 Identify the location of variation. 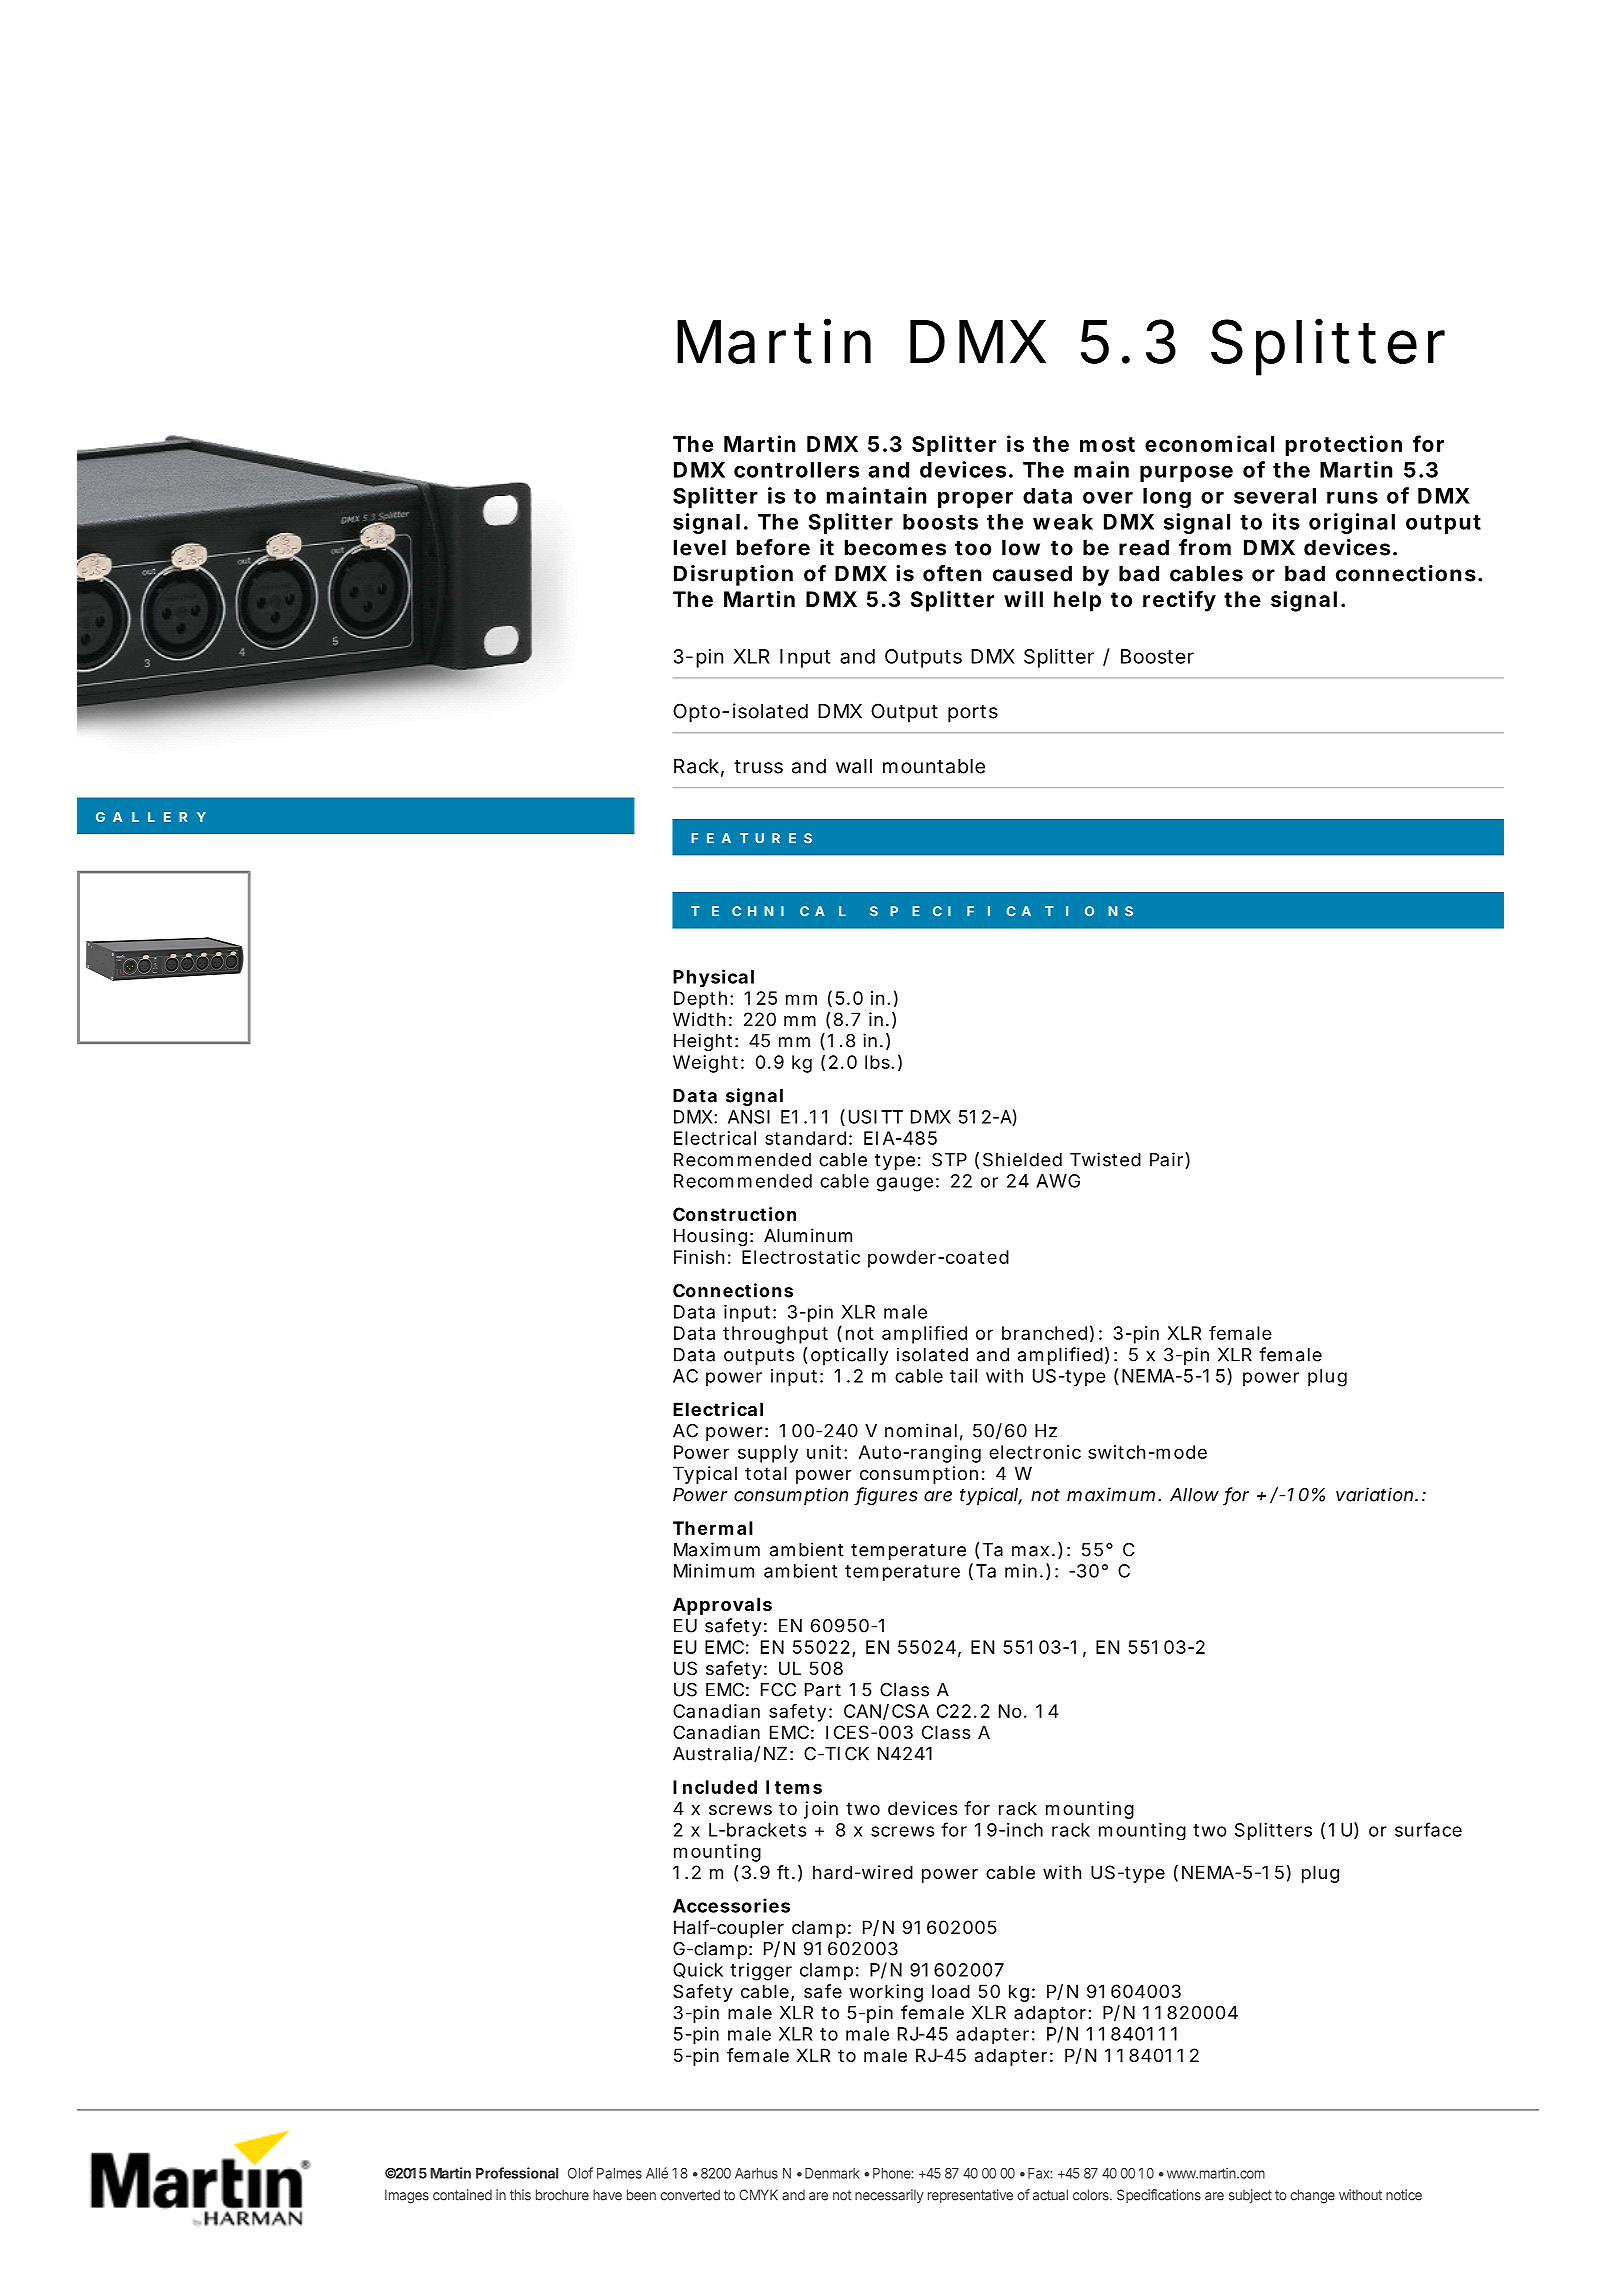
(1374, 1494).
